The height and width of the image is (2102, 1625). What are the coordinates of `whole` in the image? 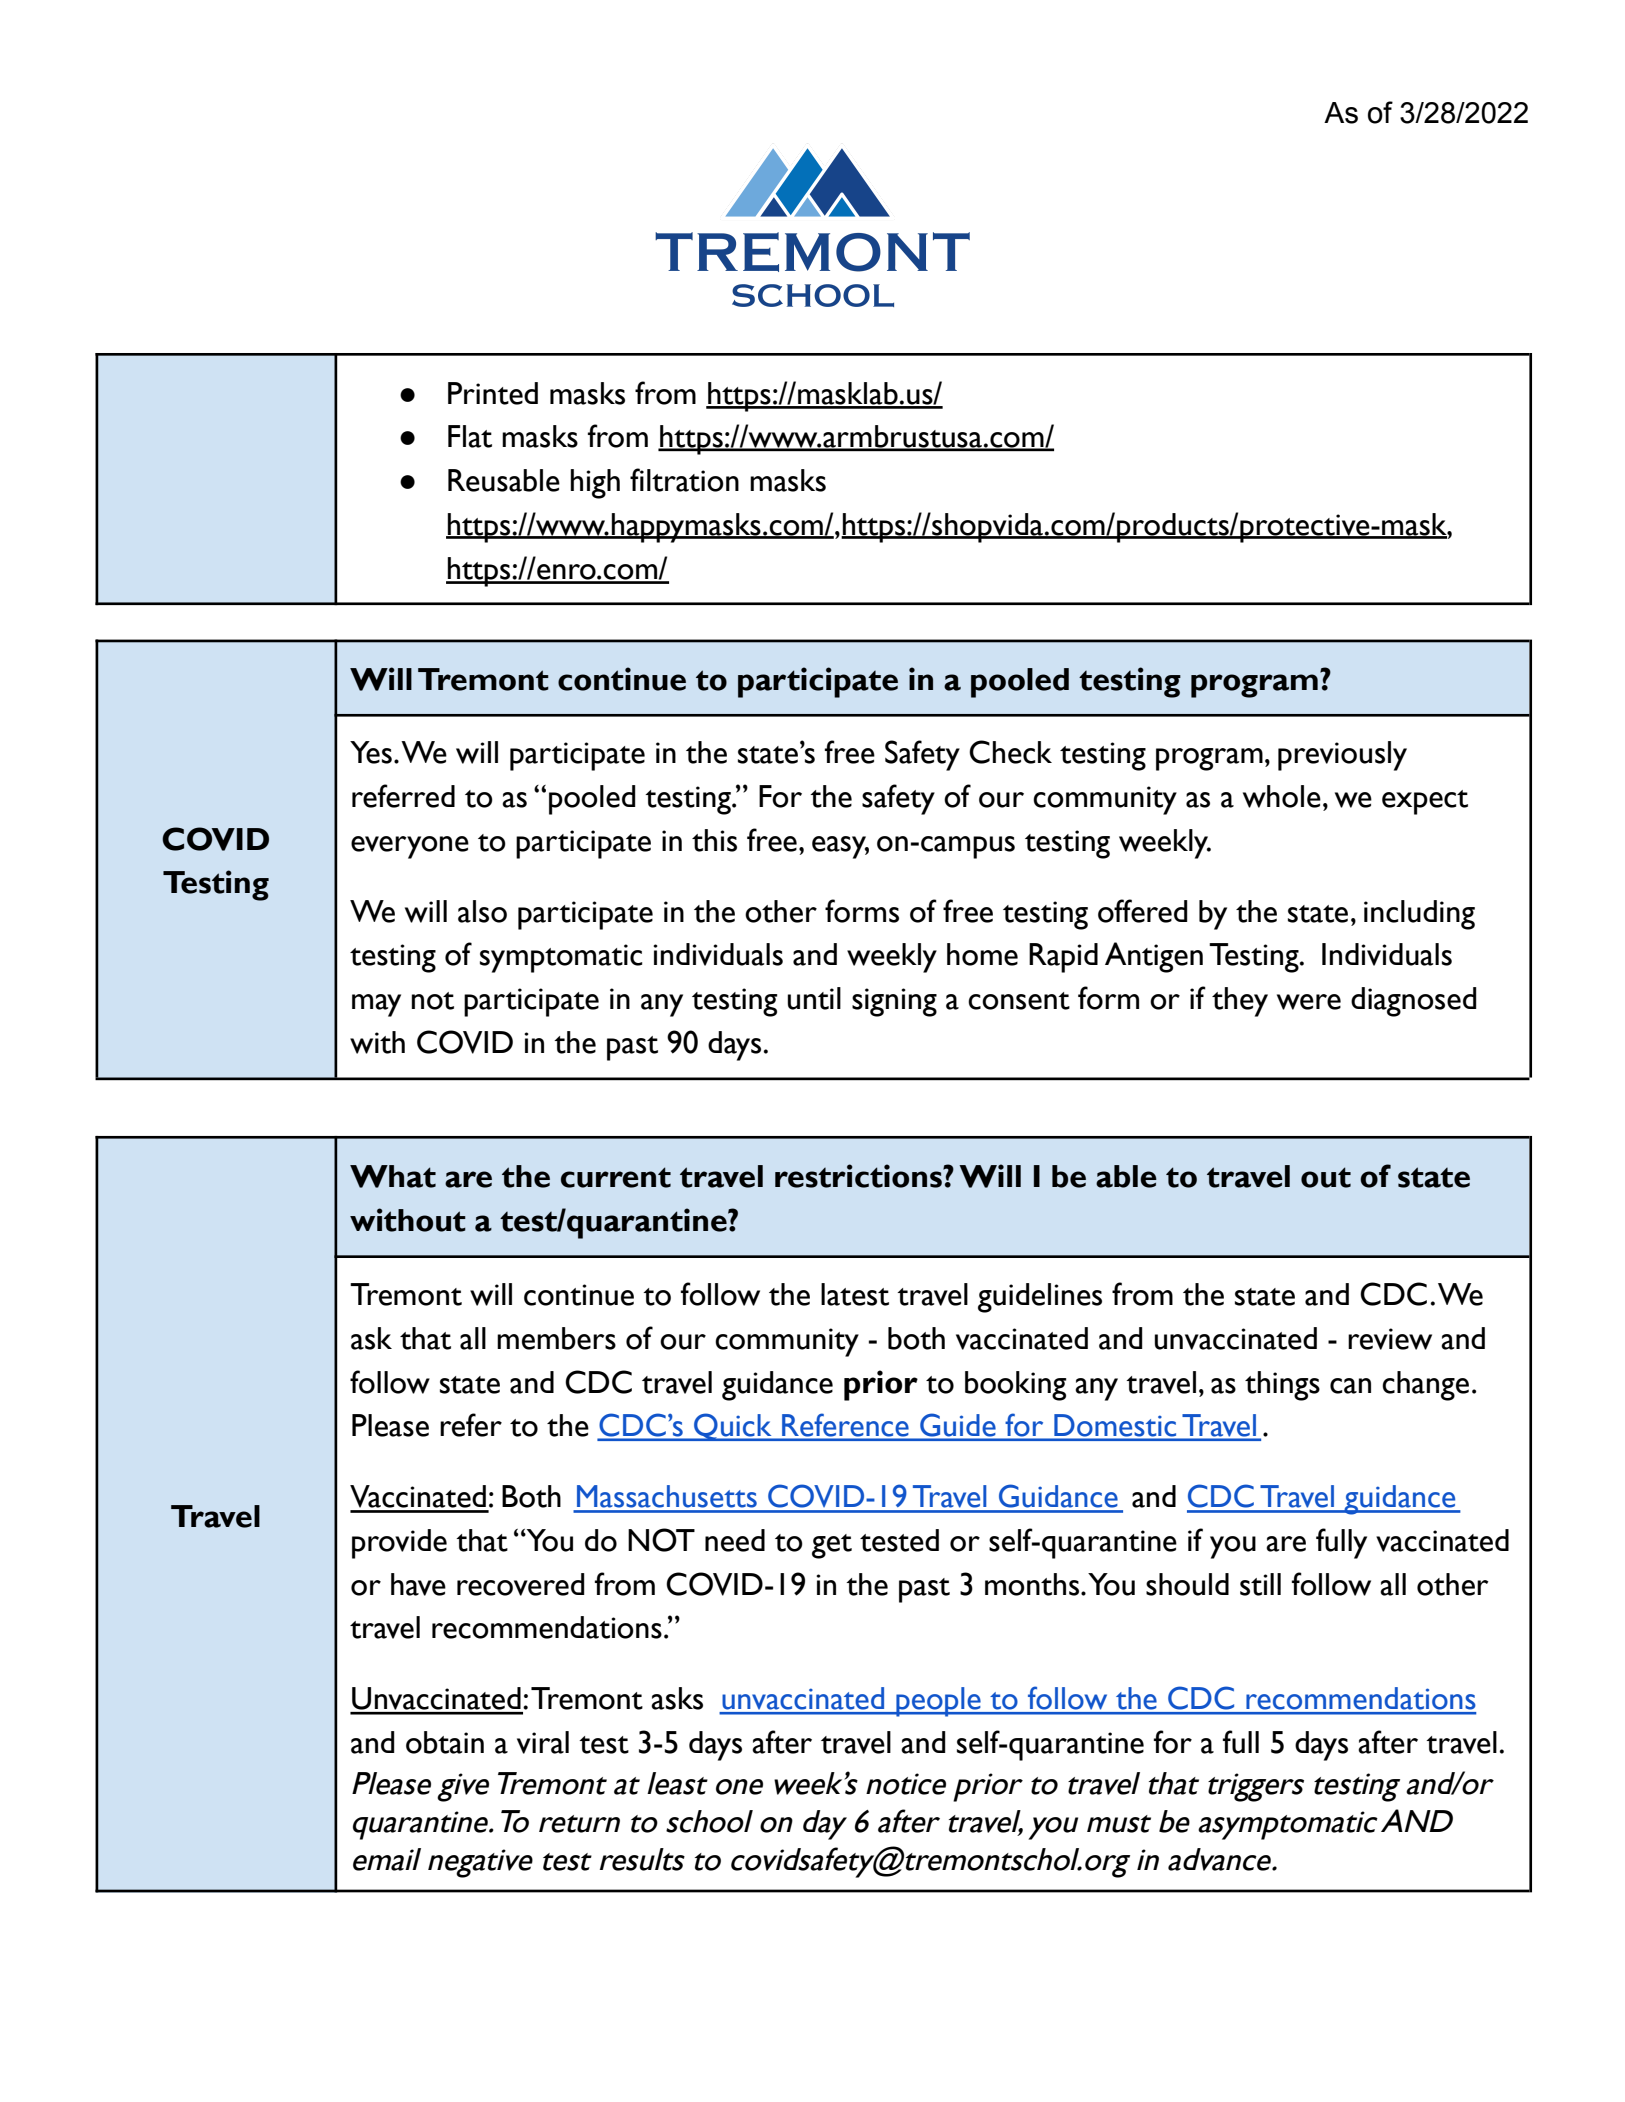 It's located at (1282, 796).
